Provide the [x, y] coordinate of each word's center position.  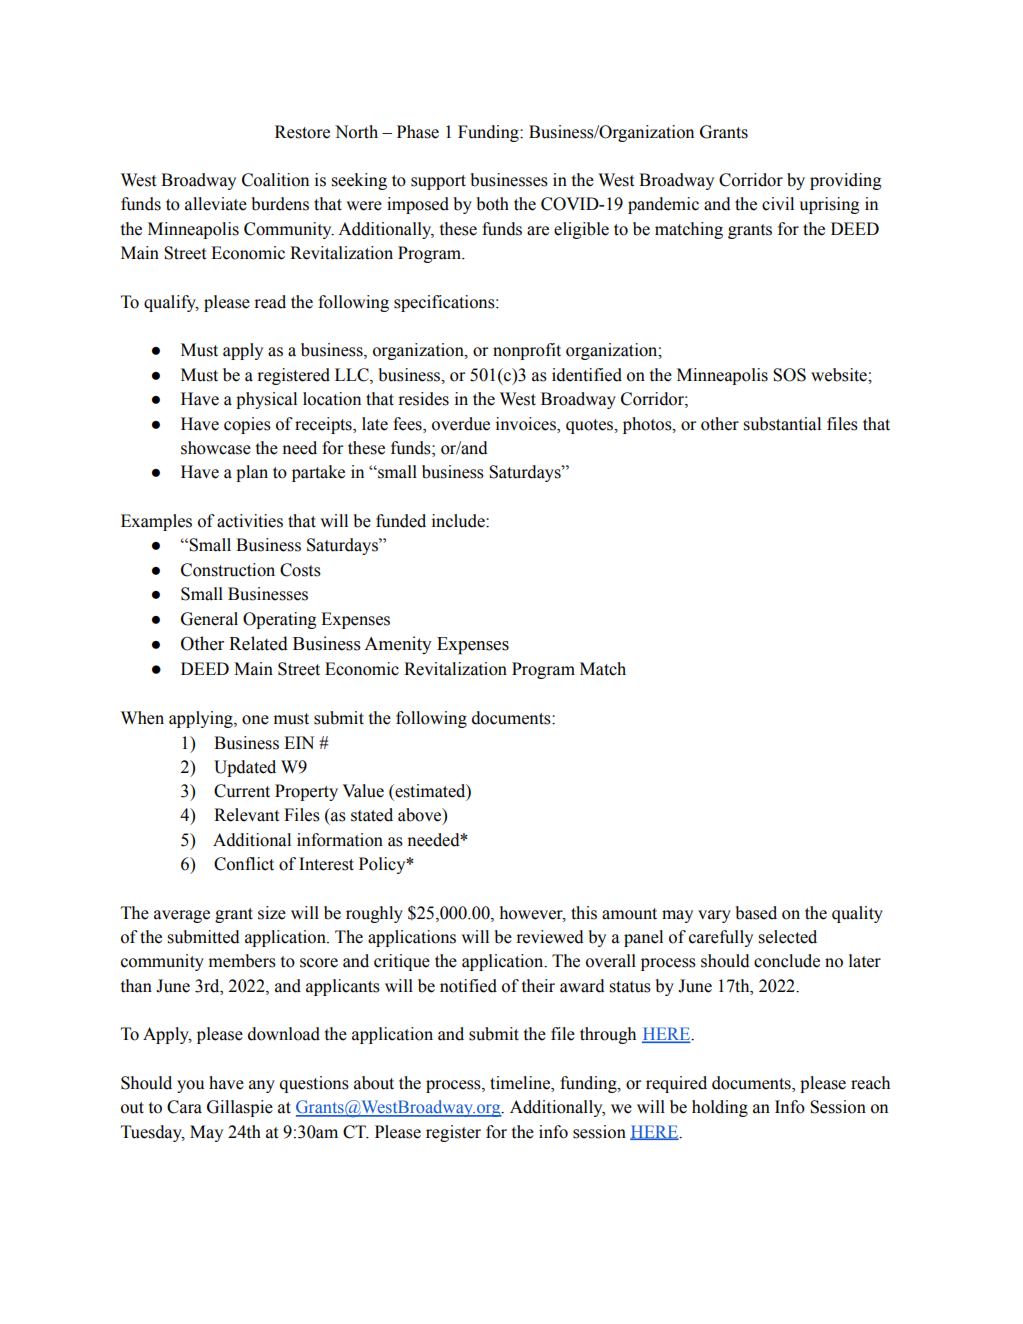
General [209, 619]
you [190, 1086]
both [493, 204]
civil [778, 204]
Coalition [275, 180]
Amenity [398, 645]
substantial [782, 424]
